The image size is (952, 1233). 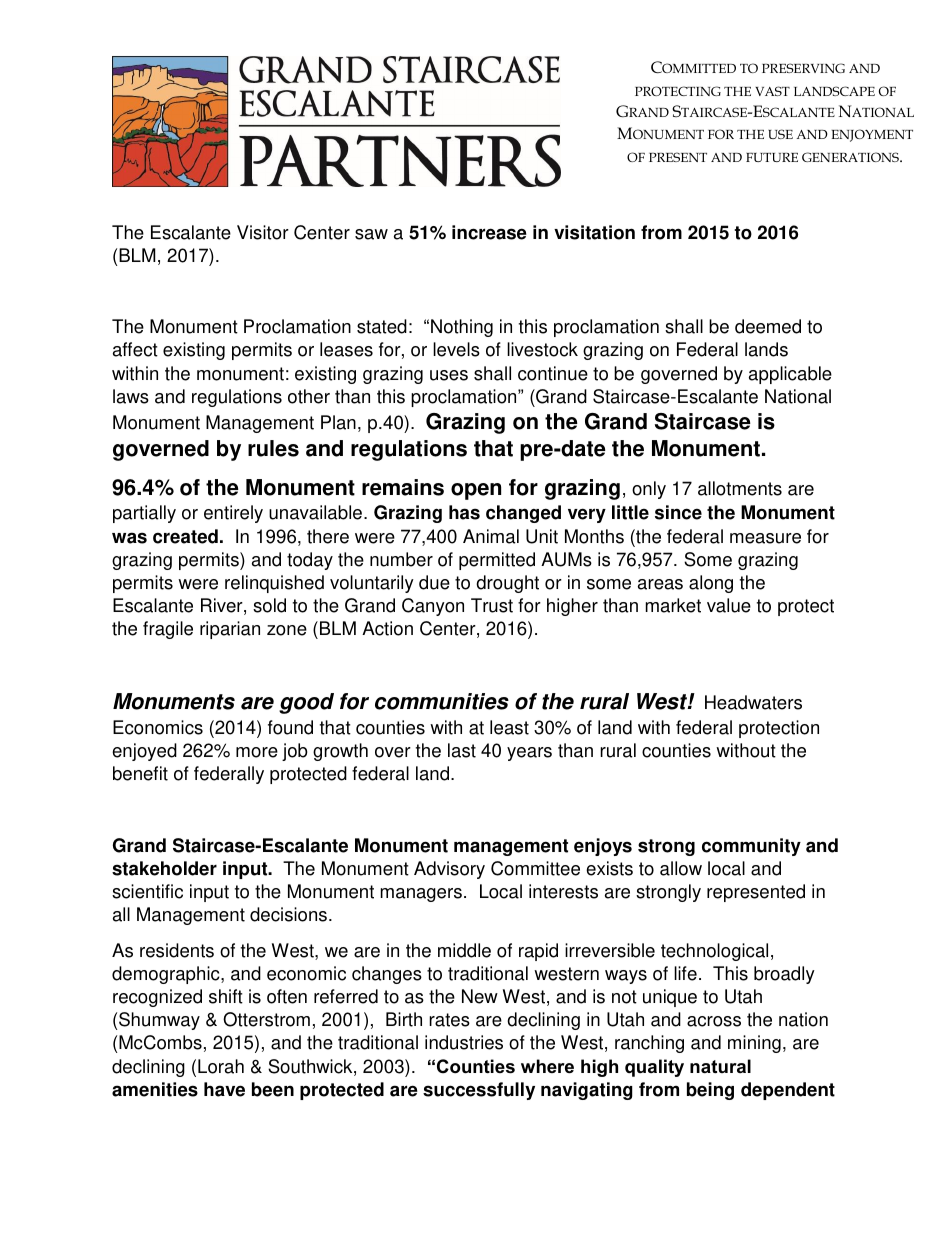 I want to click on increase, so click(x=489, y=232).
